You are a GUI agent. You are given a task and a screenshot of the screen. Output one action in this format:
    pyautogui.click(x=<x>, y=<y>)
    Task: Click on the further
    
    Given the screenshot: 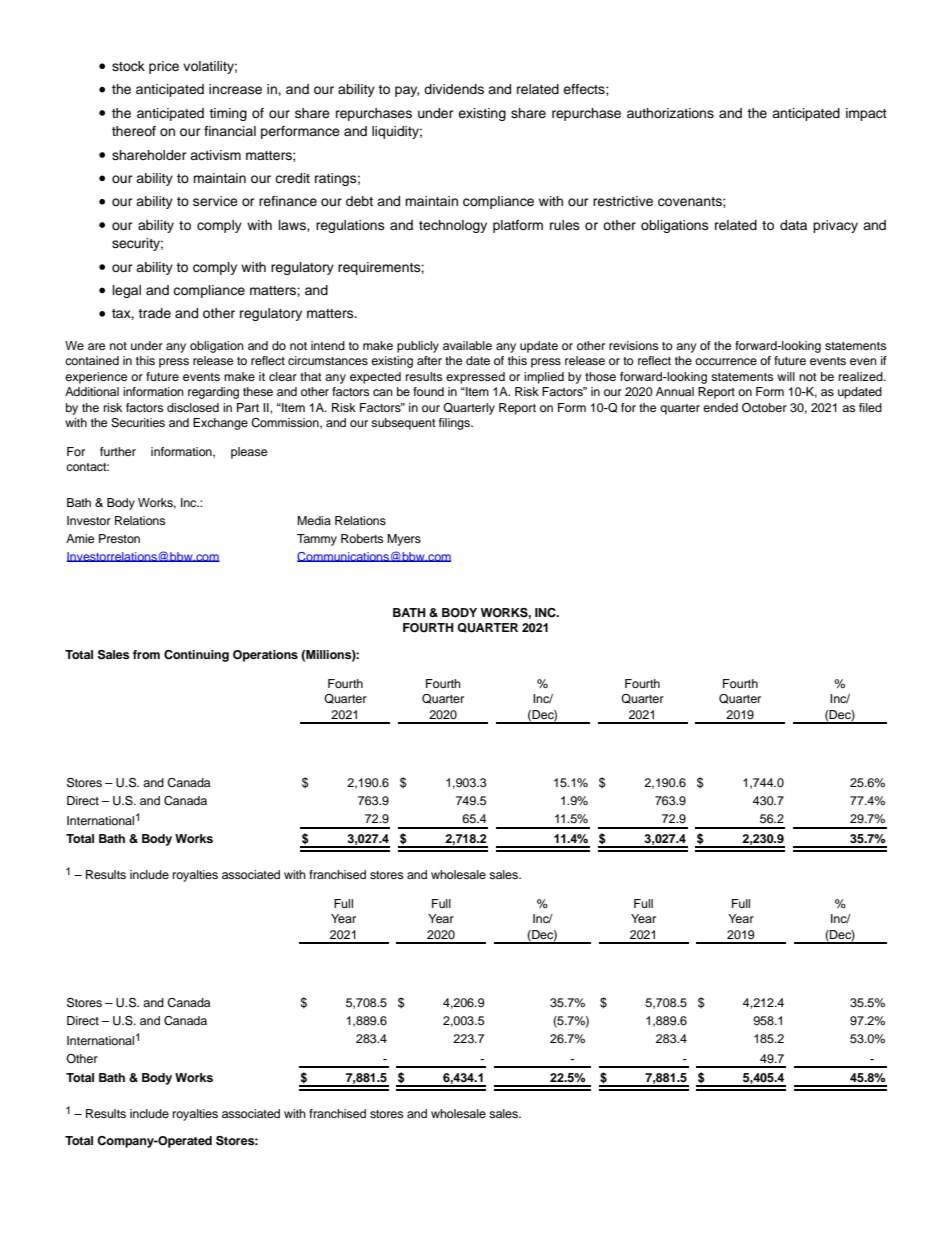 What is the action you would take?
    pyautogui.click(x=118, y=451)
